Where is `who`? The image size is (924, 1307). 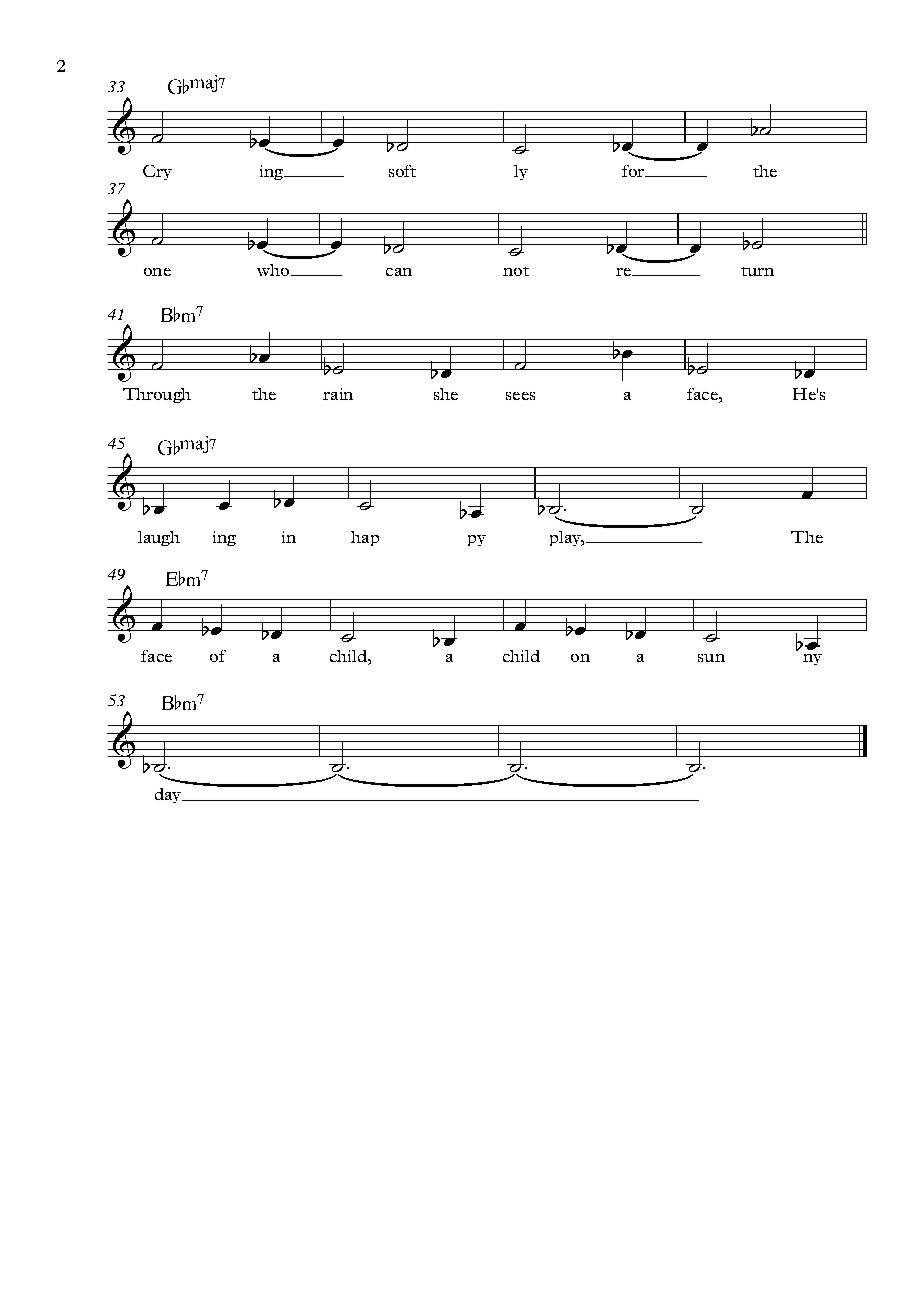
who is located at coordinates (274, 270).
